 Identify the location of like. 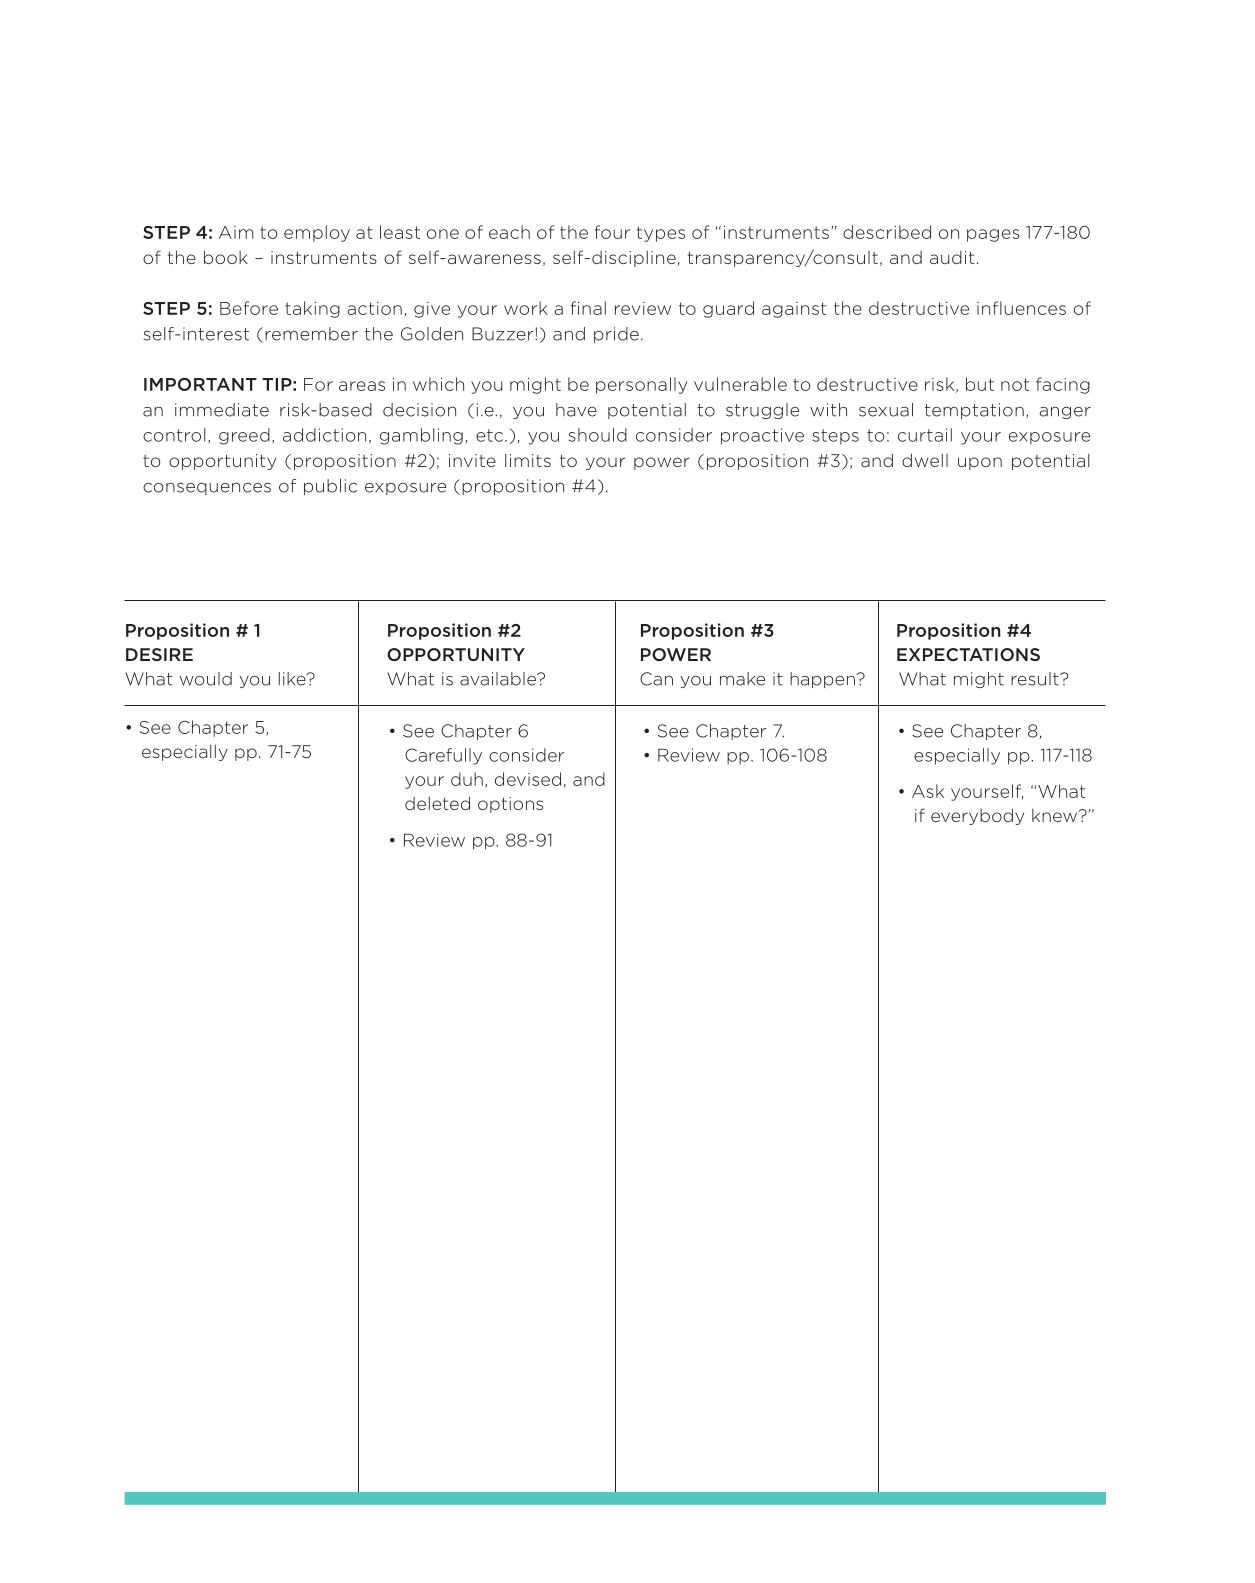
(293, 679).
